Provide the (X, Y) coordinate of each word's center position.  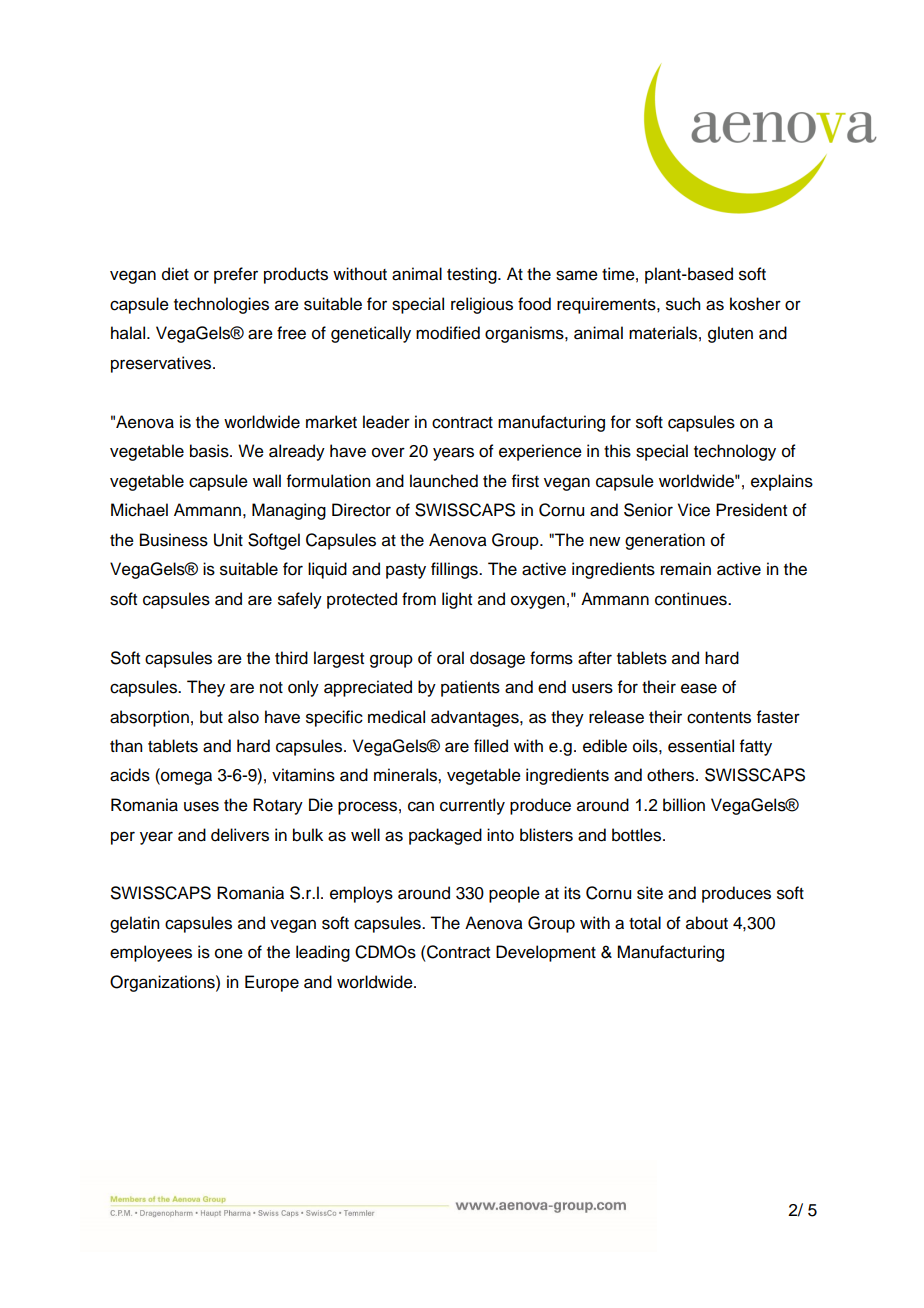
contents (719, 718)
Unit (228, 540)
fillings (455, 570)
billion (684, 805)
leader (386, 422)
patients (470, 688)
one (229, 953)
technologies (221, 305)
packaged (445, 836)
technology (735, 452)
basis (210, 451)
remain (686, 569)
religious (482, 305)
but (211, 717)
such (683, 304)
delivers (240, 835)
